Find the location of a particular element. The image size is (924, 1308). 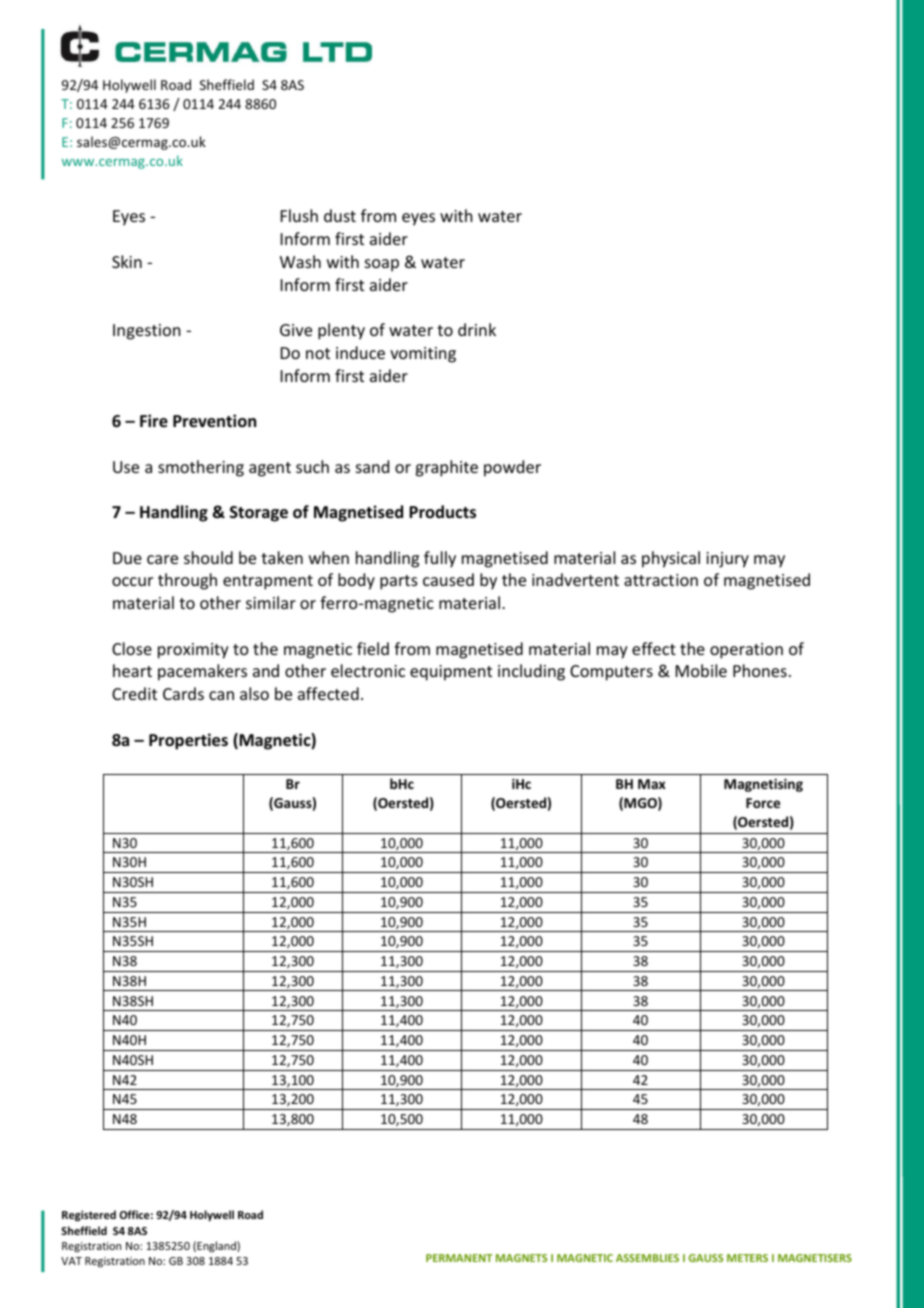

Products is located at coordinates (442, 512).
